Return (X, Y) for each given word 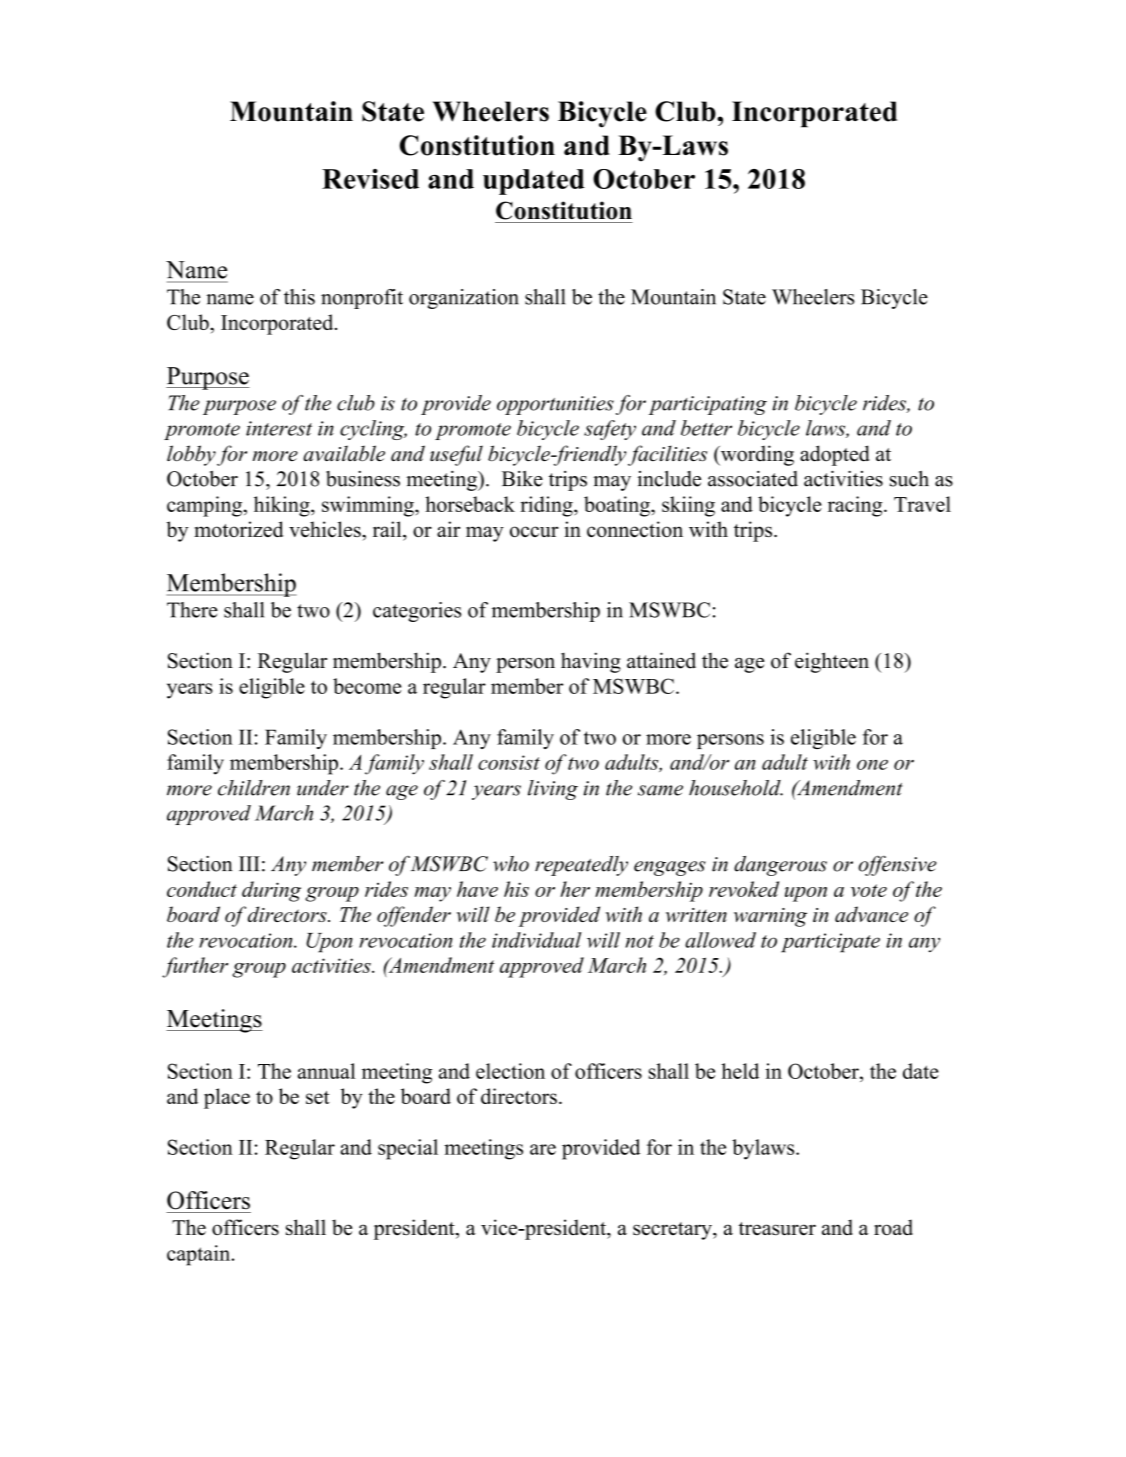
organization (464, 299)
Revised (370, 179)
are (543, 1149)
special (408, 1149)
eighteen (832, 662)
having (591, 662)
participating (708, 405)
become (367, 686)
